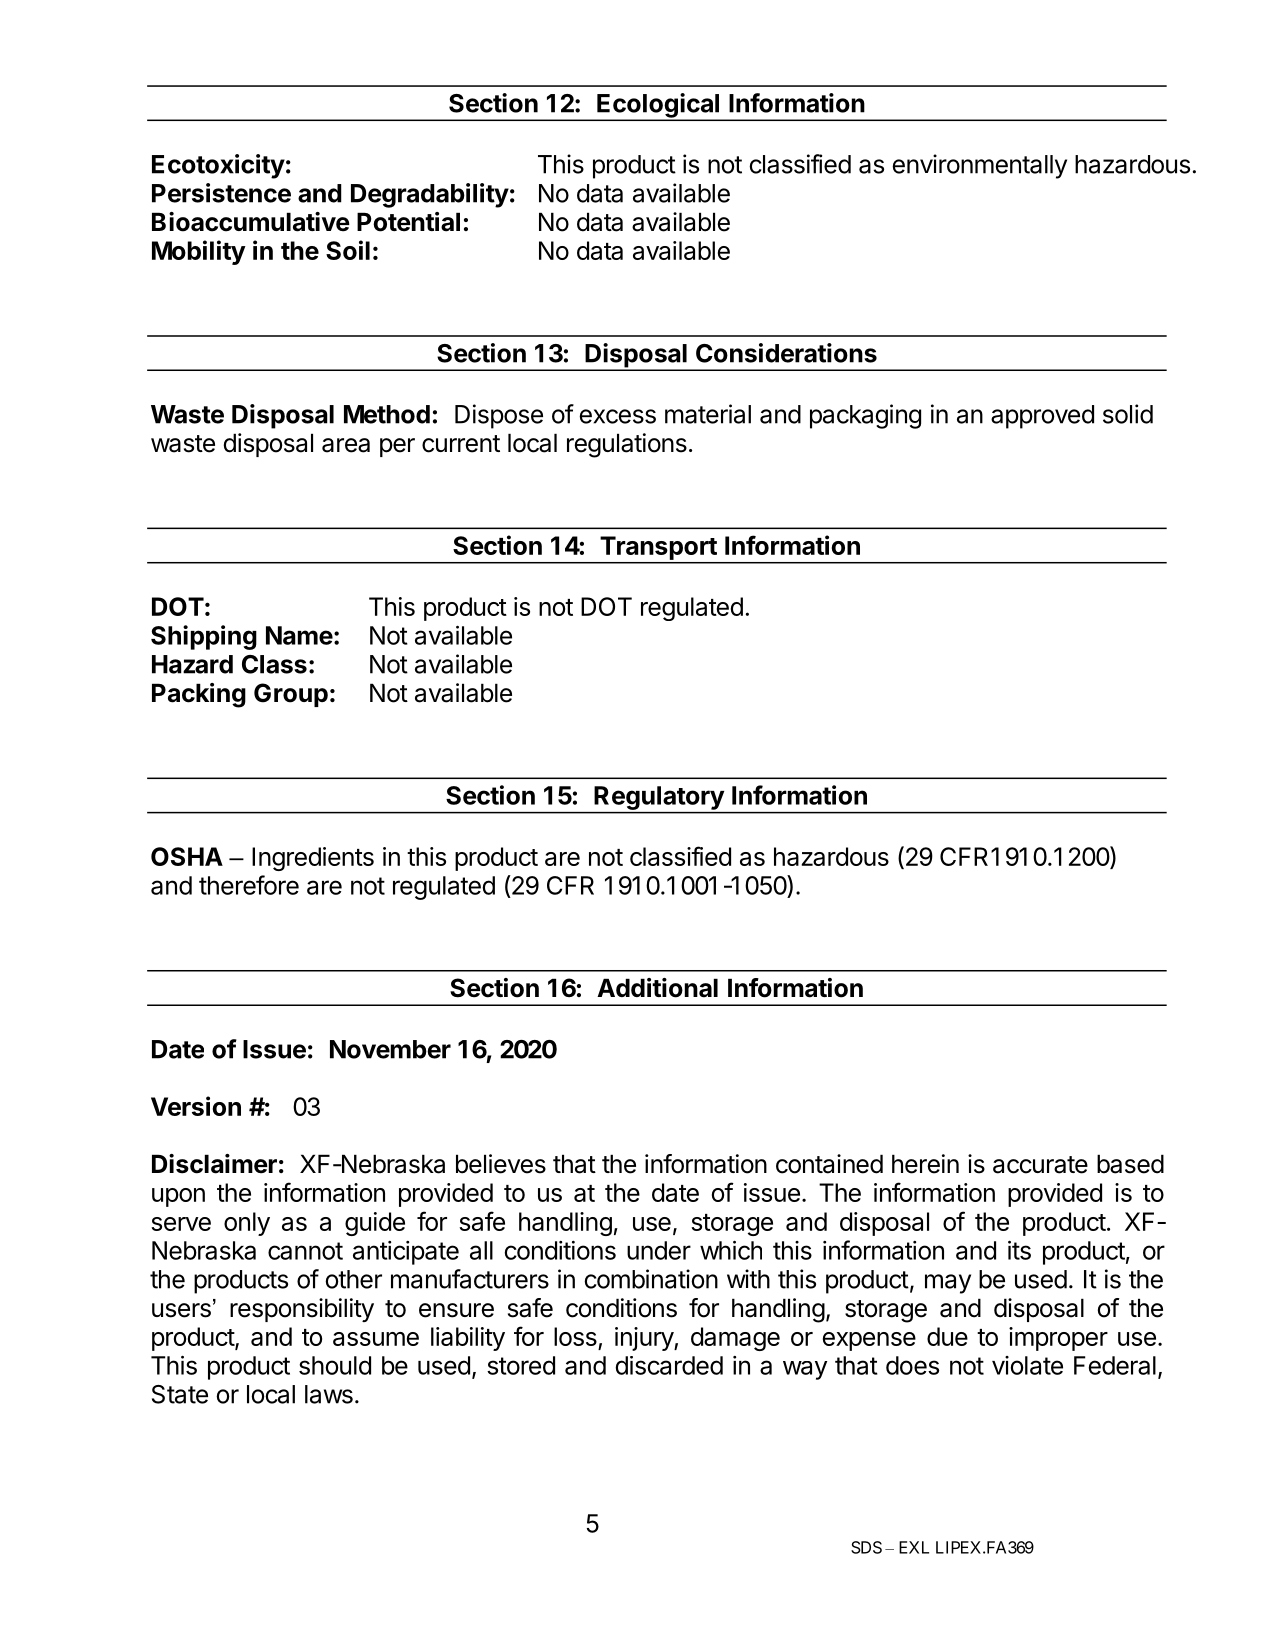  What do you see at coordinates (247, 1224) in the screenshot?
I see `only` at bounding box center [247, 1224].
